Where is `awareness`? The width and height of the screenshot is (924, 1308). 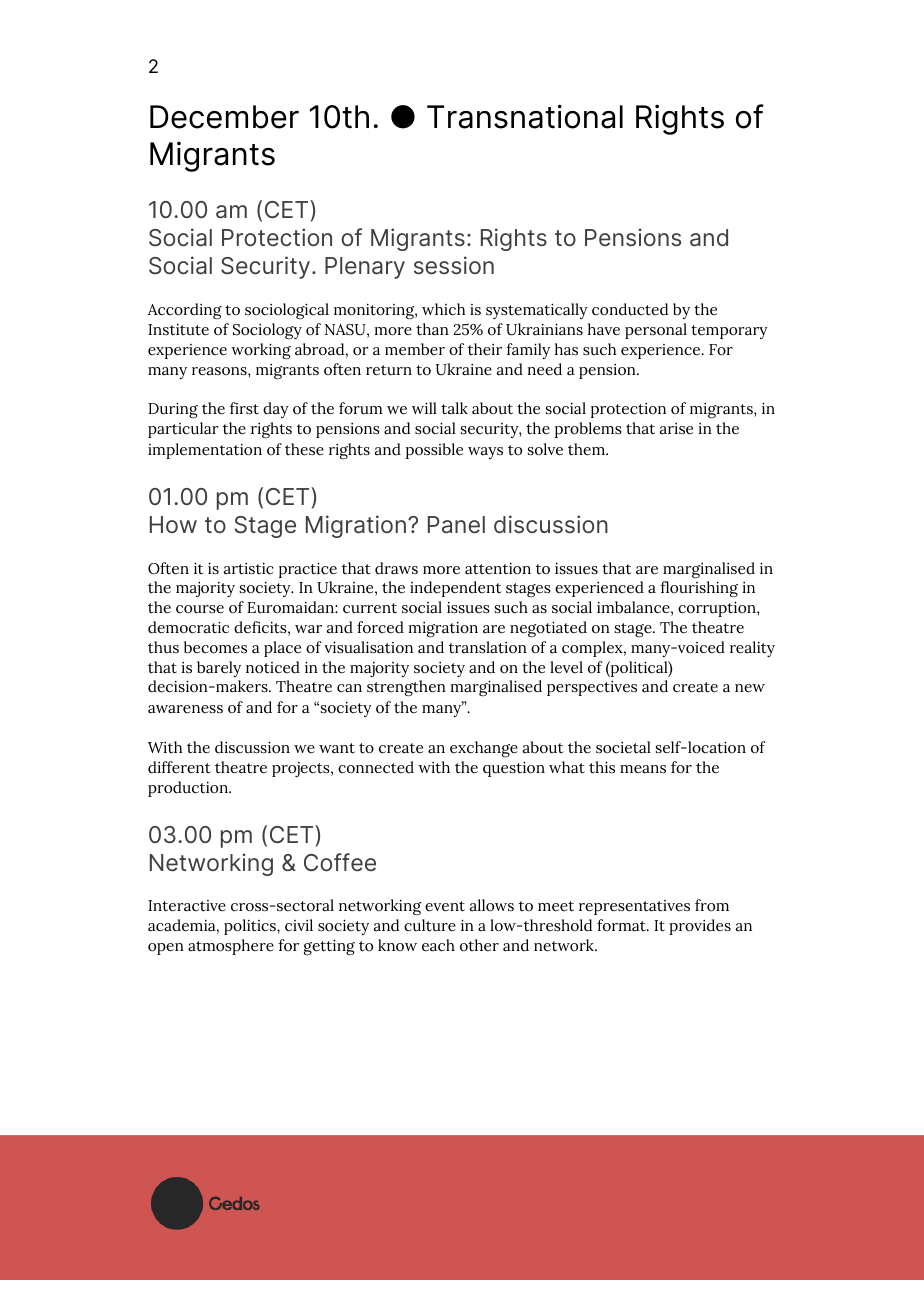 awareness is located at coordinates (185, 709).
